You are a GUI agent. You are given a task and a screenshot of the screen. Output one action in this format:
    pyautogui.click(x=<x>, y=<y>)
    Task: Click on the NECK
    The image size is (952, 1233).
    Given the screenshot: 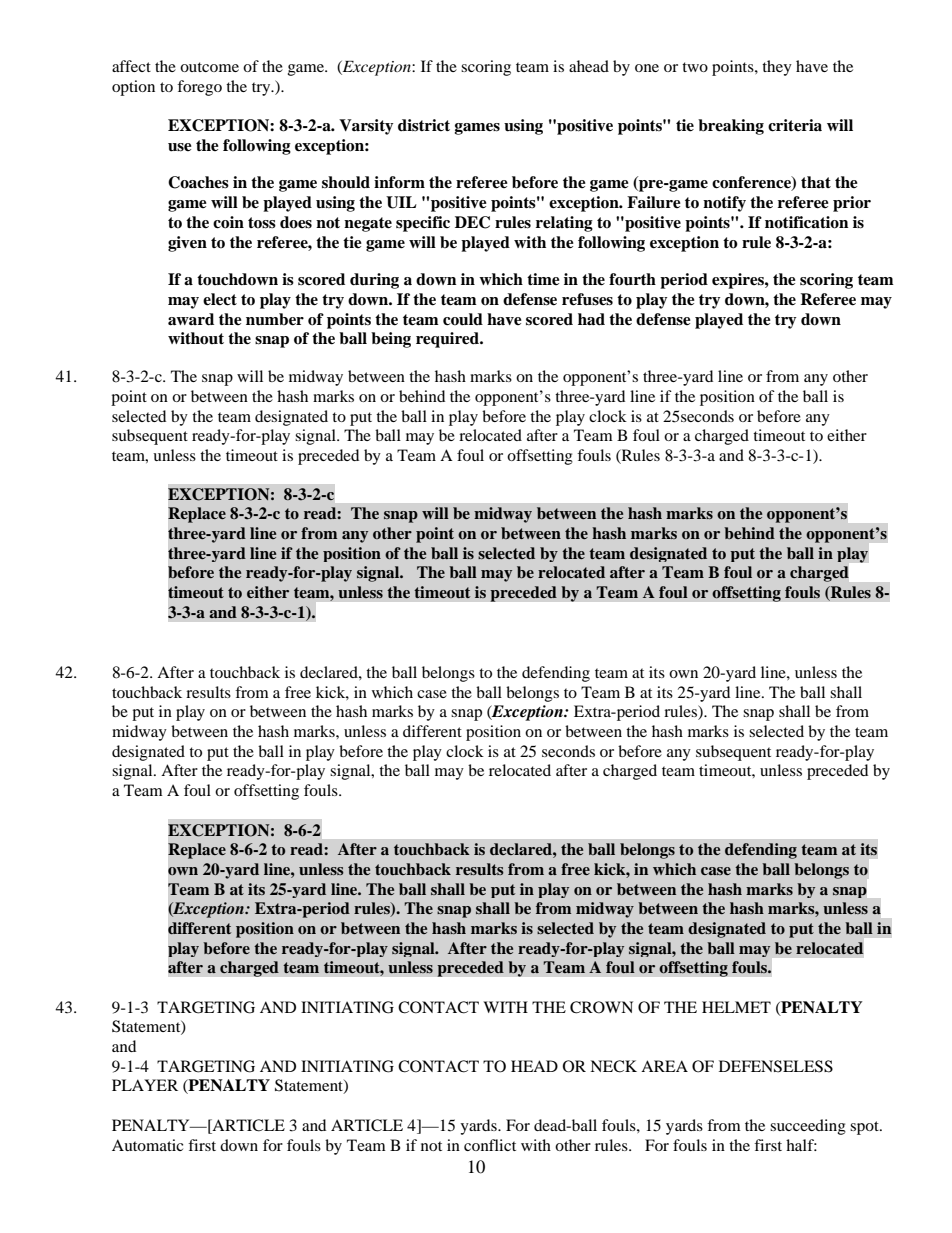 What is the action you would take?
    pyautogui.click(x=613, y=1066)
